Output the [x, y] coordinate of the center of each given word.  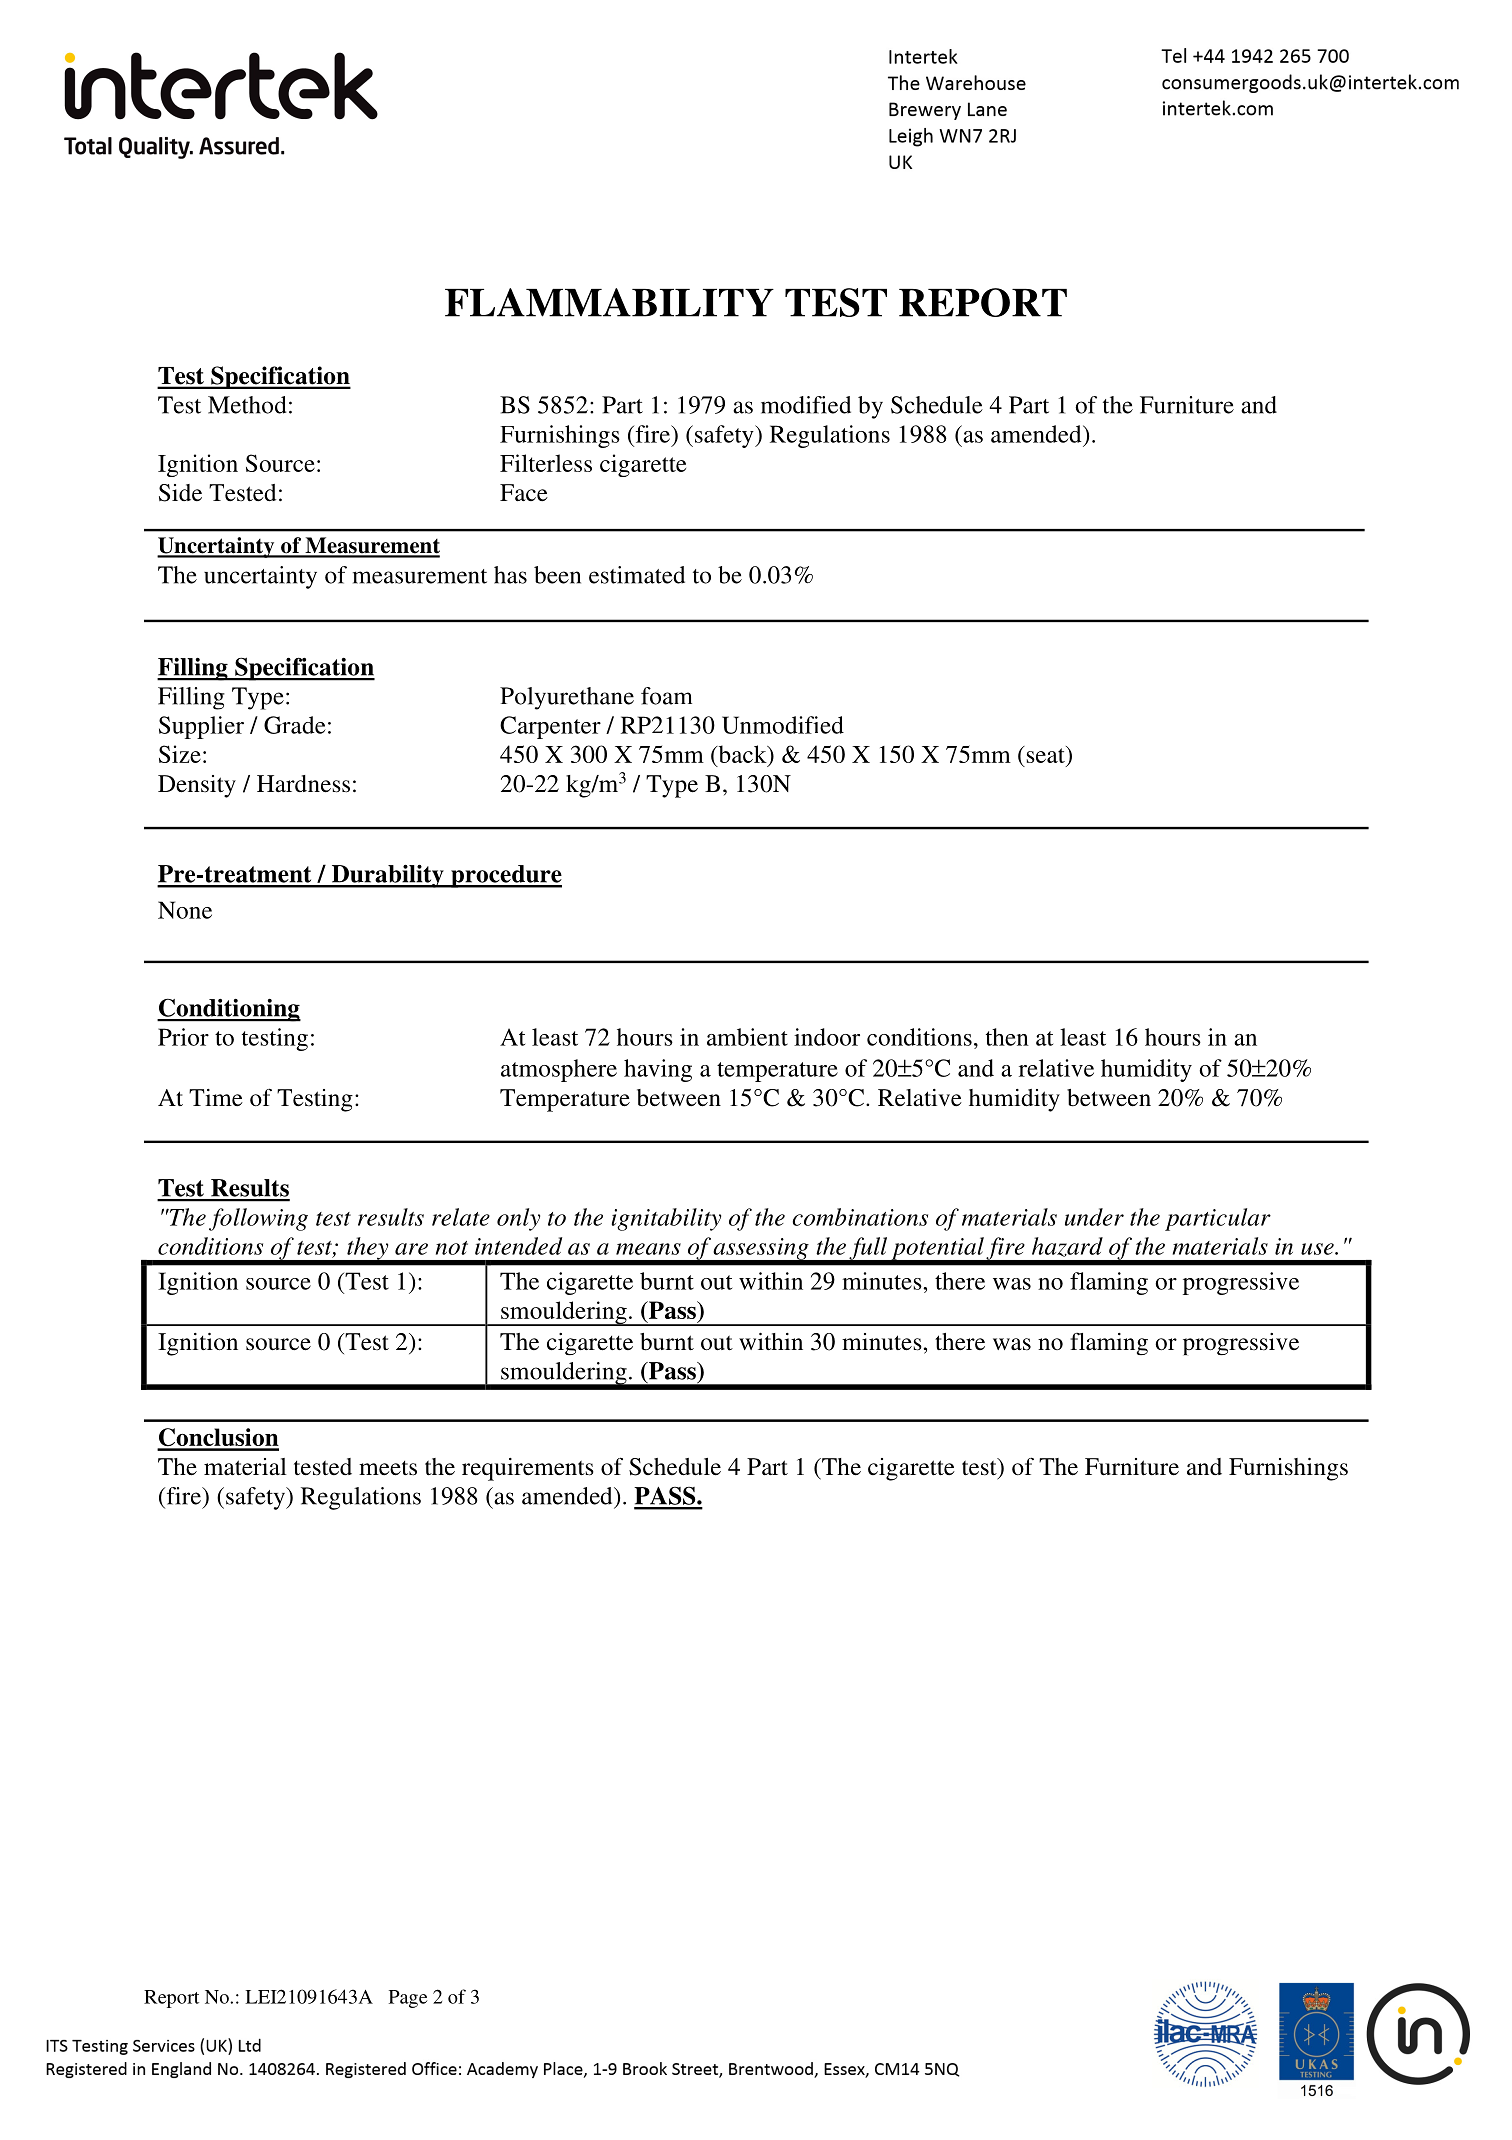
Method [247, 405]
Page [408, 1999]
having [658, 1070]
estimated [637, 575]
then [1007, 1037]
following [258, 1219]
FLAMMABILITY [609, 302]
